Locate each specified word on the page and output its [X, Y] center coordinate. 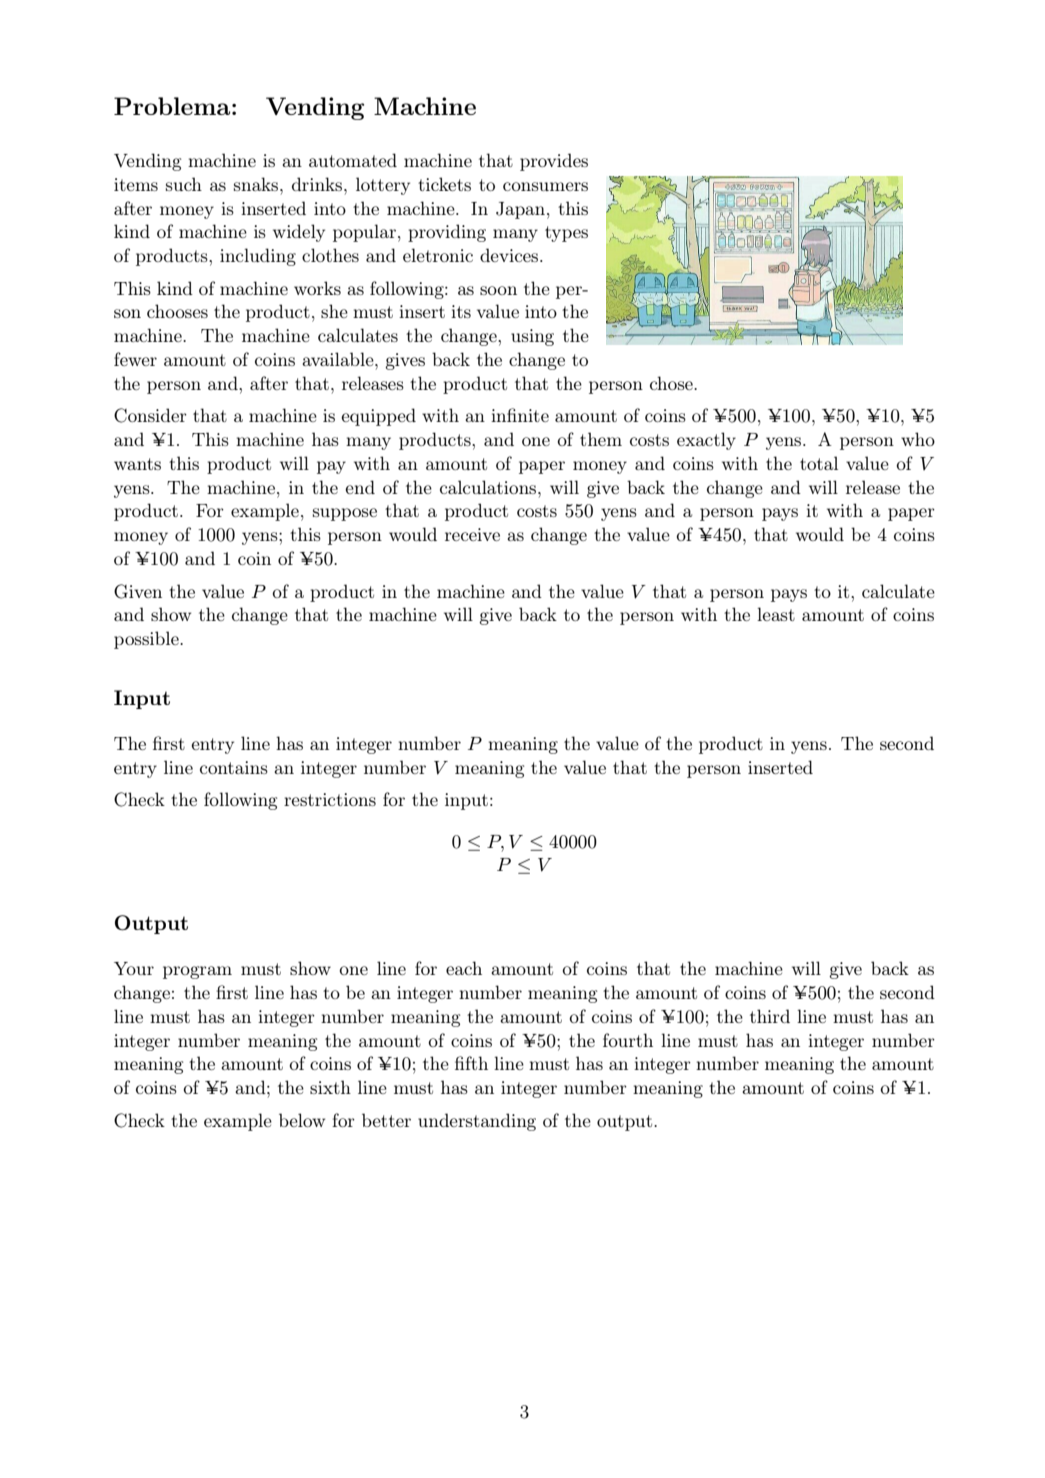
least [776, 614]
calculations [489, 487]
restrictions [330, 799]
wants [137, 464]
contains [234, 767]
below [302, 1120]
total [819, 463]
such [184, 184]
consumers [545, 186]
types [566, 234]
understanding [477, 1122]
